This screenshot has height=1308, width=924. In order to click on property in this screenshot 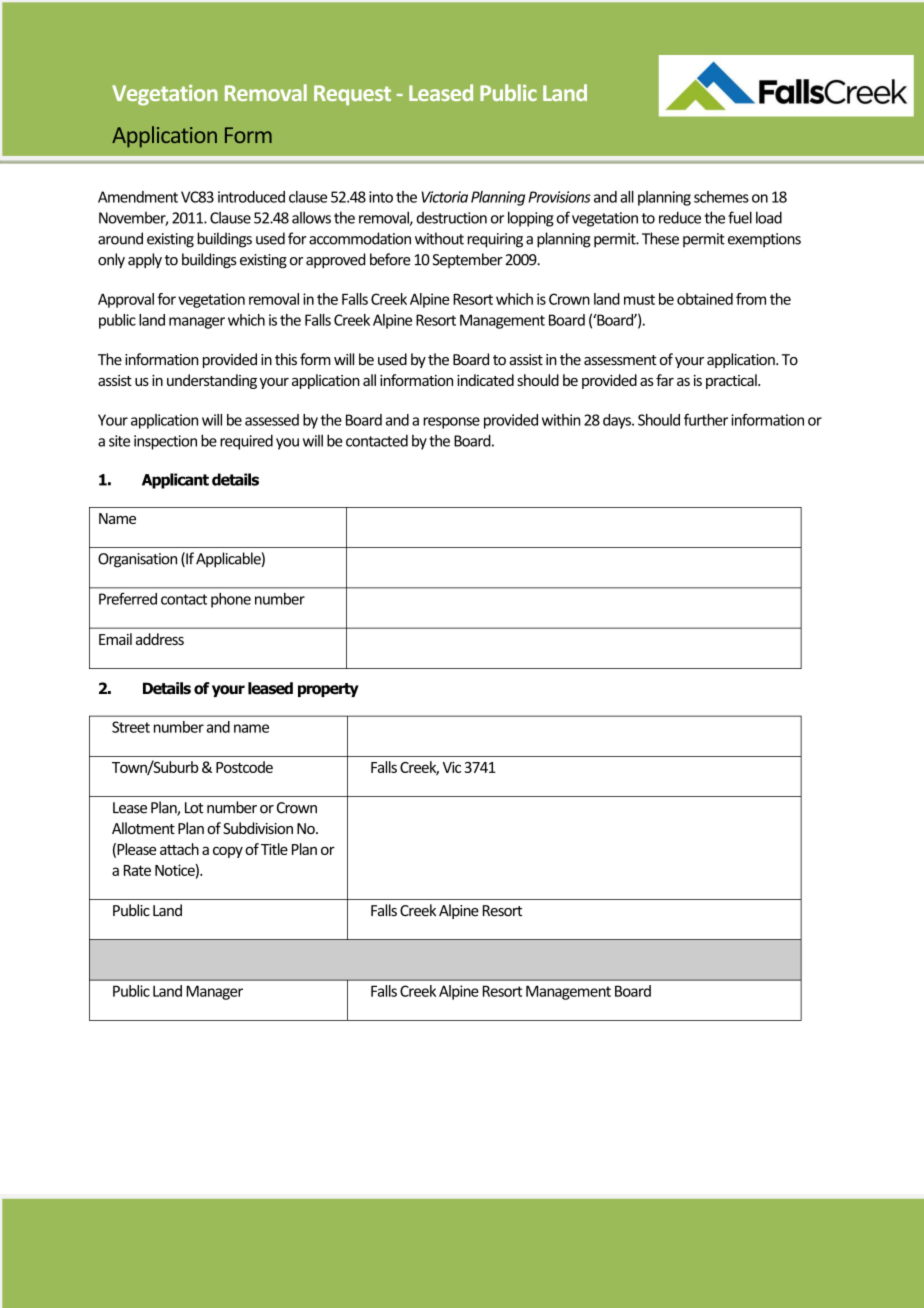, I will do `click(328, 690)`.
